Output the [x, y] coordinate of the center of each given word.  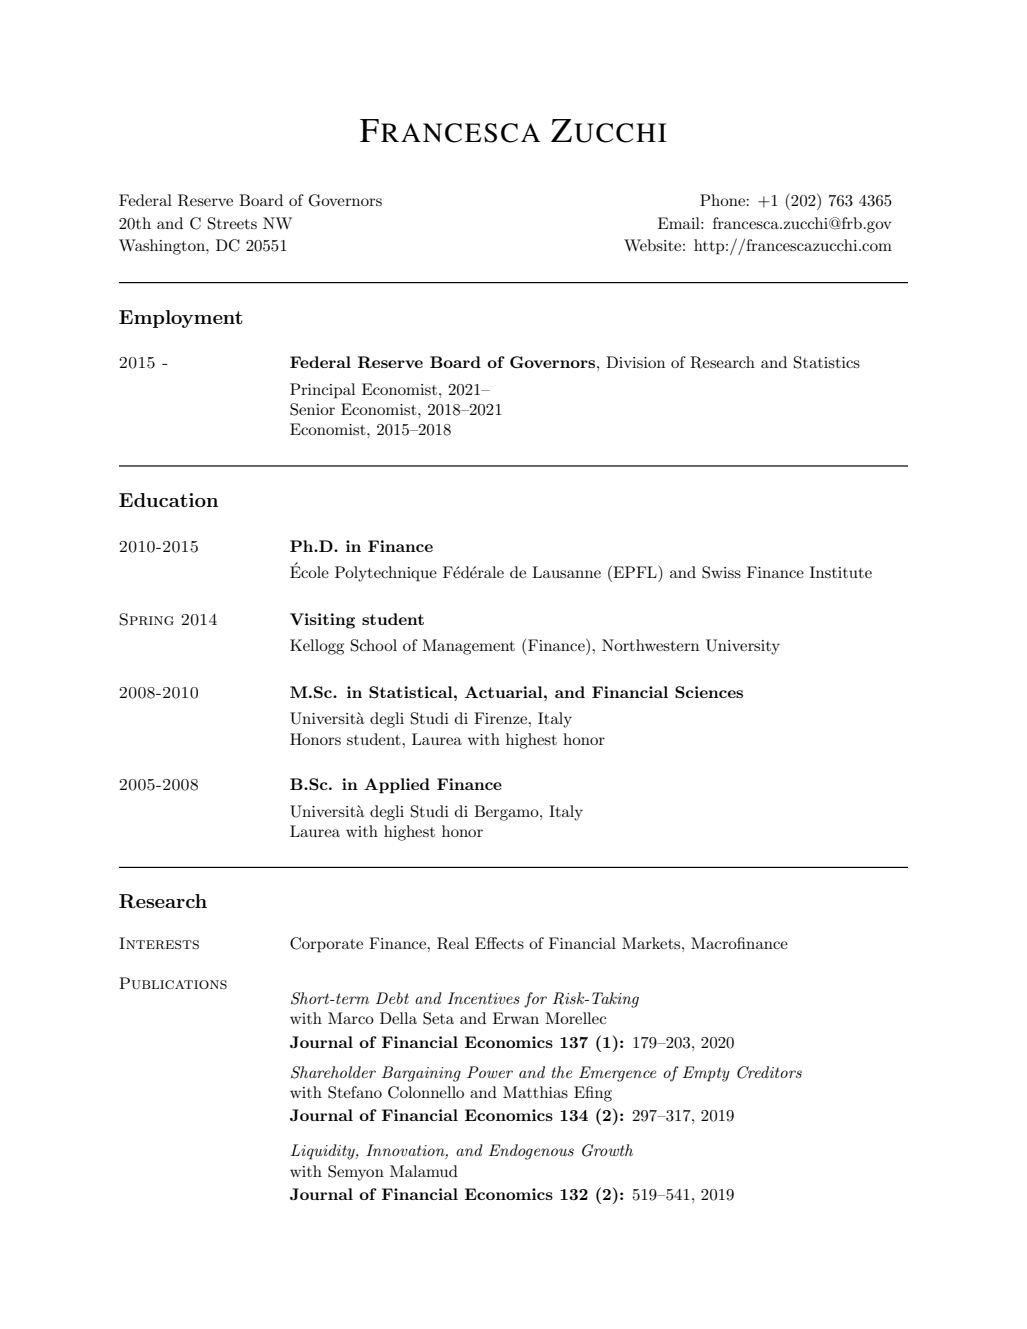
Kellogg [317, 647]
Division [635, 362]
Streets [232, 223]
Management [468, 647]
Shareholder [333, 1072]
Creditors [769, 1072]
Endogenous [531, 1152]
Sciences [709, 692]
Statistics [827, 362]
